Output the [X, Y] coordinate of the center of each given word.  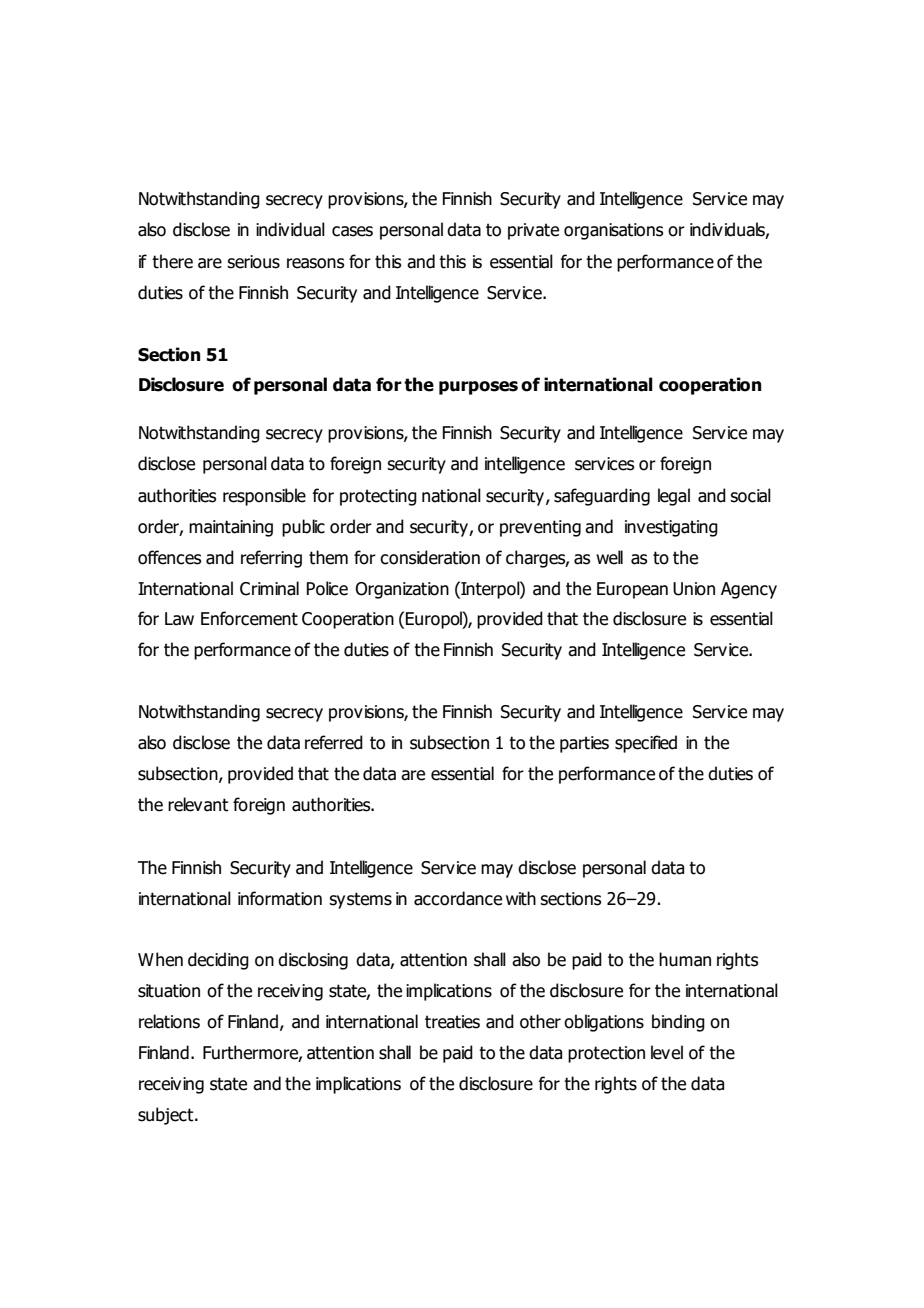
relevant [198, 804]
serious [253, 262]
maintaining [231, 528]
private [533, 231]
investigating [671, 528]
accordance [458, 898]
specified [646, 744]
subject [167, 1116]
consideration [430, 557]
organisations [613, 231]
